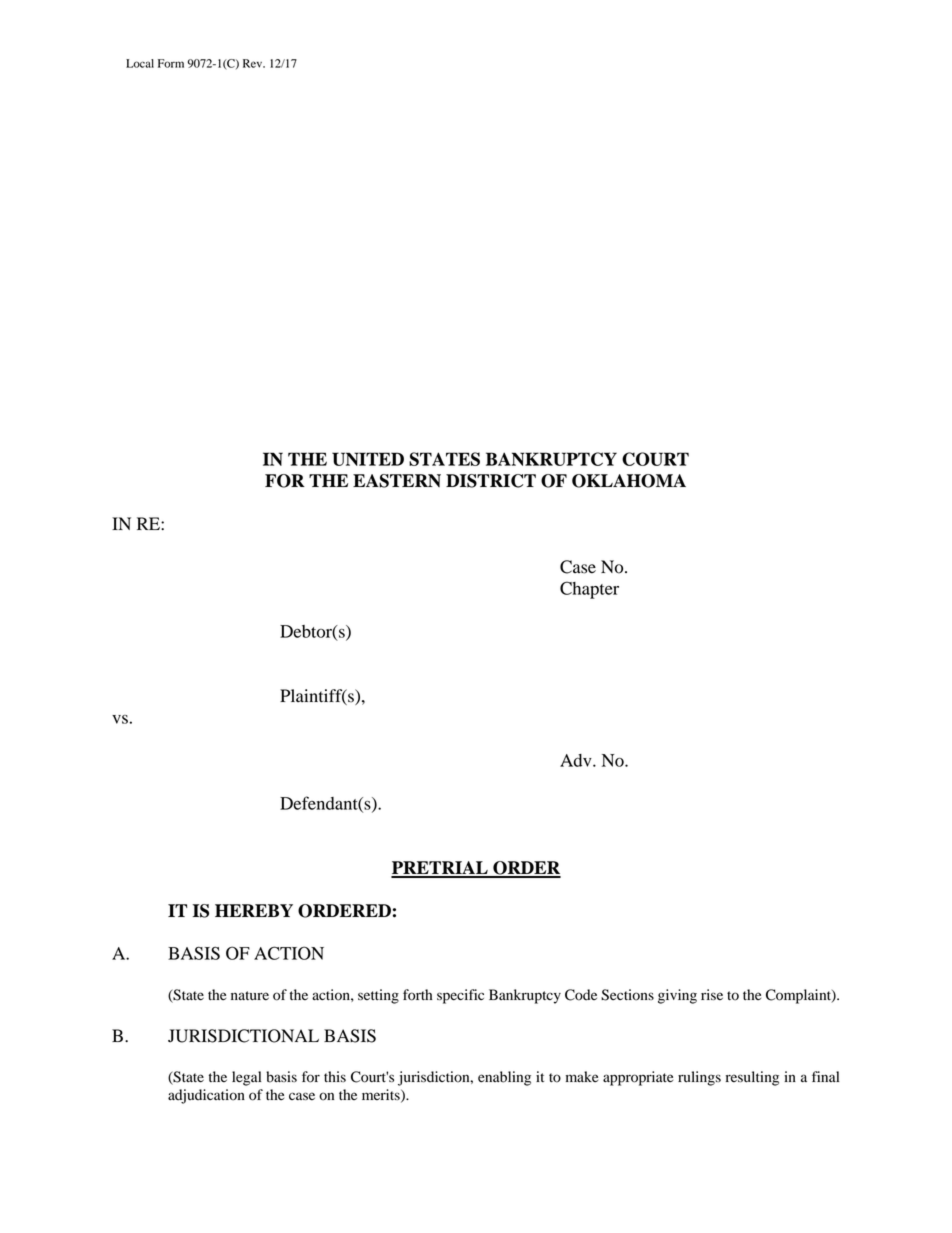 This screenshot has width=952, height=1233. What do you see at coordinates (752, 1078) in the screenshot?
I see `resulting` at bounding box center [752, 1078].
